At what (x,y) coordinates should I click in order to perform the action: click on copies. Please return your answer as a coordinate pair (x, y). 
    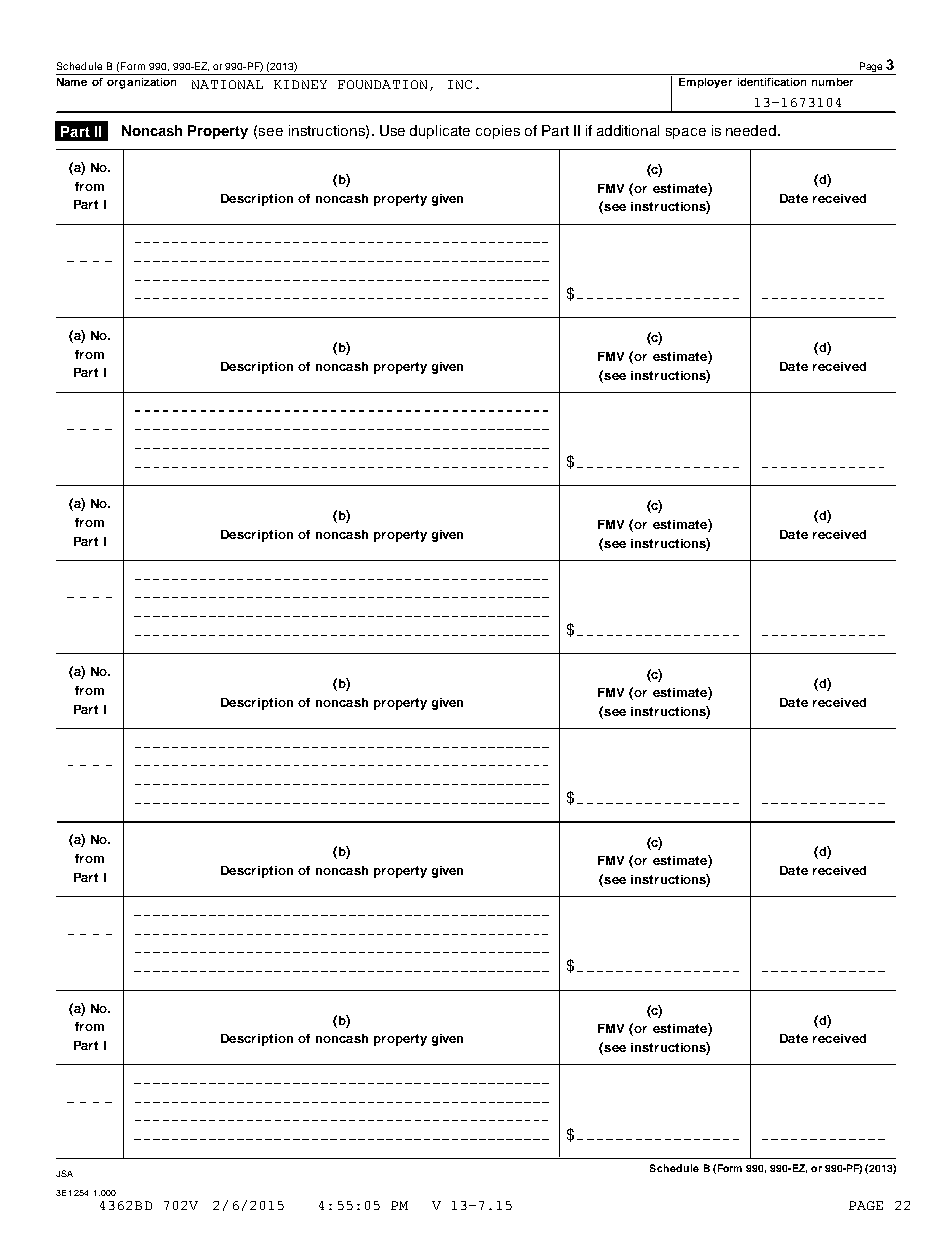
    Looking at the image, I should click on (498, 132).
